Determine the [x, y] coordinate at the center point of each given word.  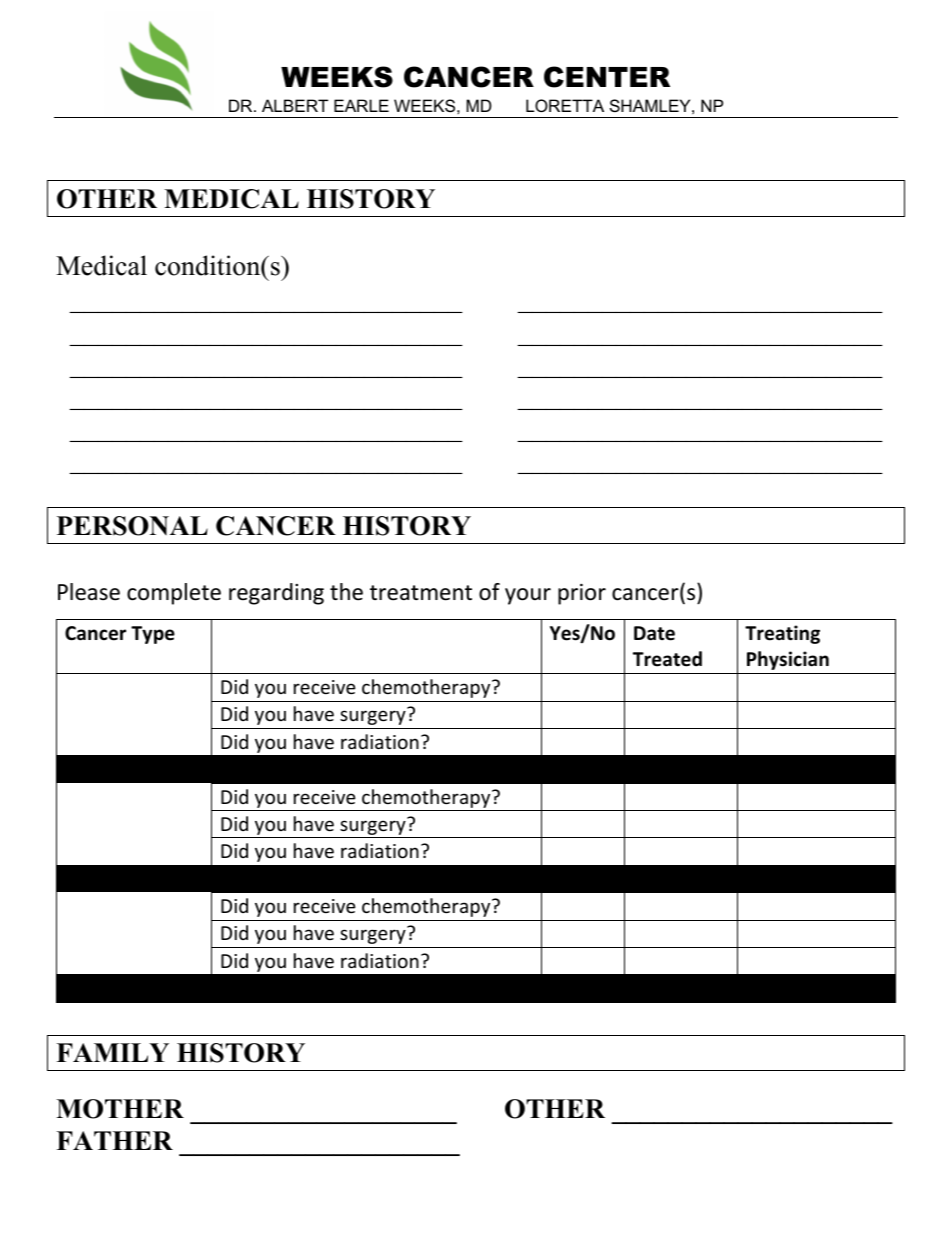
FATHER [114, 1140]
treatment [421, 593]
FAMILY [112, 1052]
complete [174, 594]
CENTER [607, 77]
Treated [667, 659]
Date [654, 633]
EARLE [361, 105]
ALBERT [295, 105]
